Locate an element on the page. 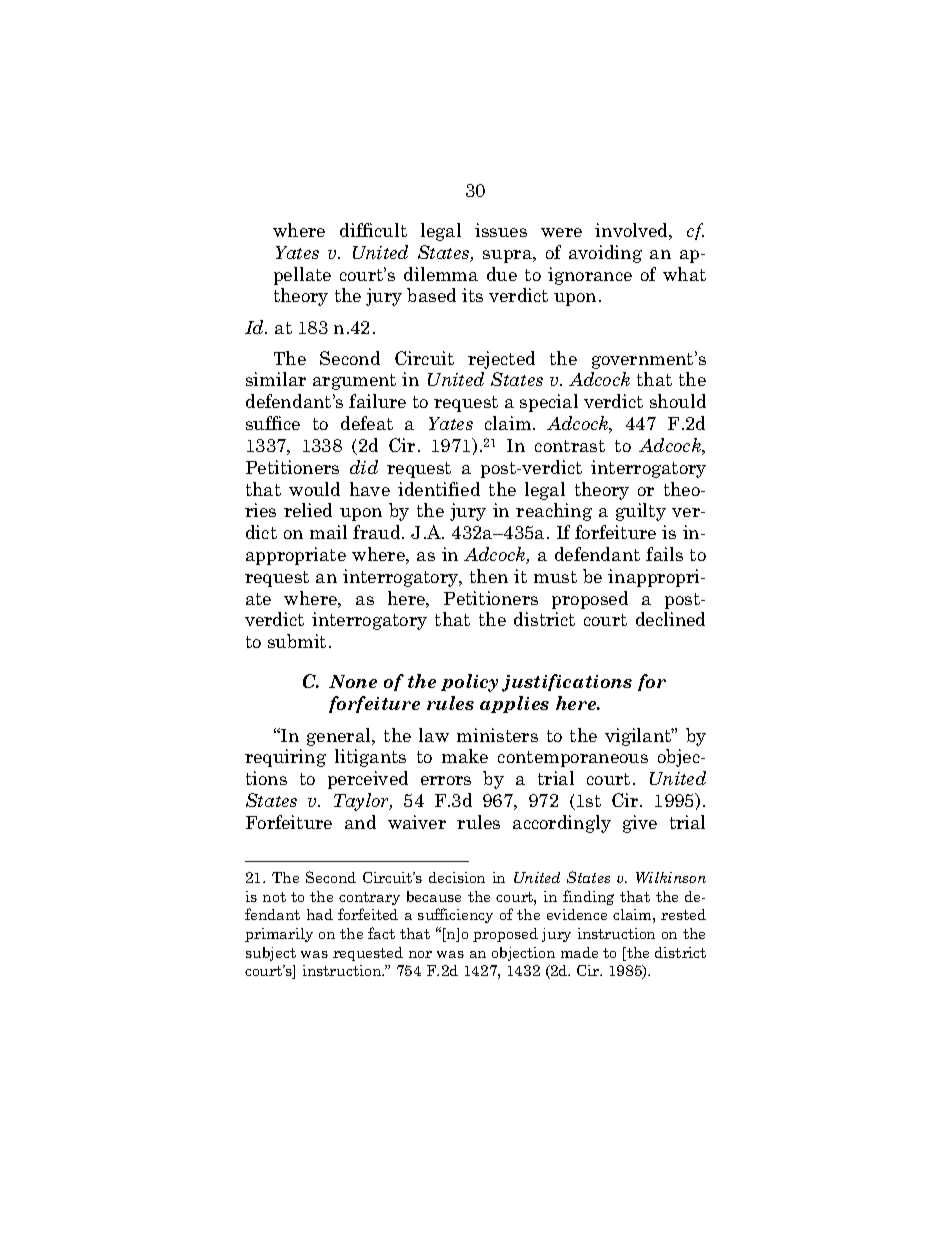  declined is located at coordinates (670, 619).
